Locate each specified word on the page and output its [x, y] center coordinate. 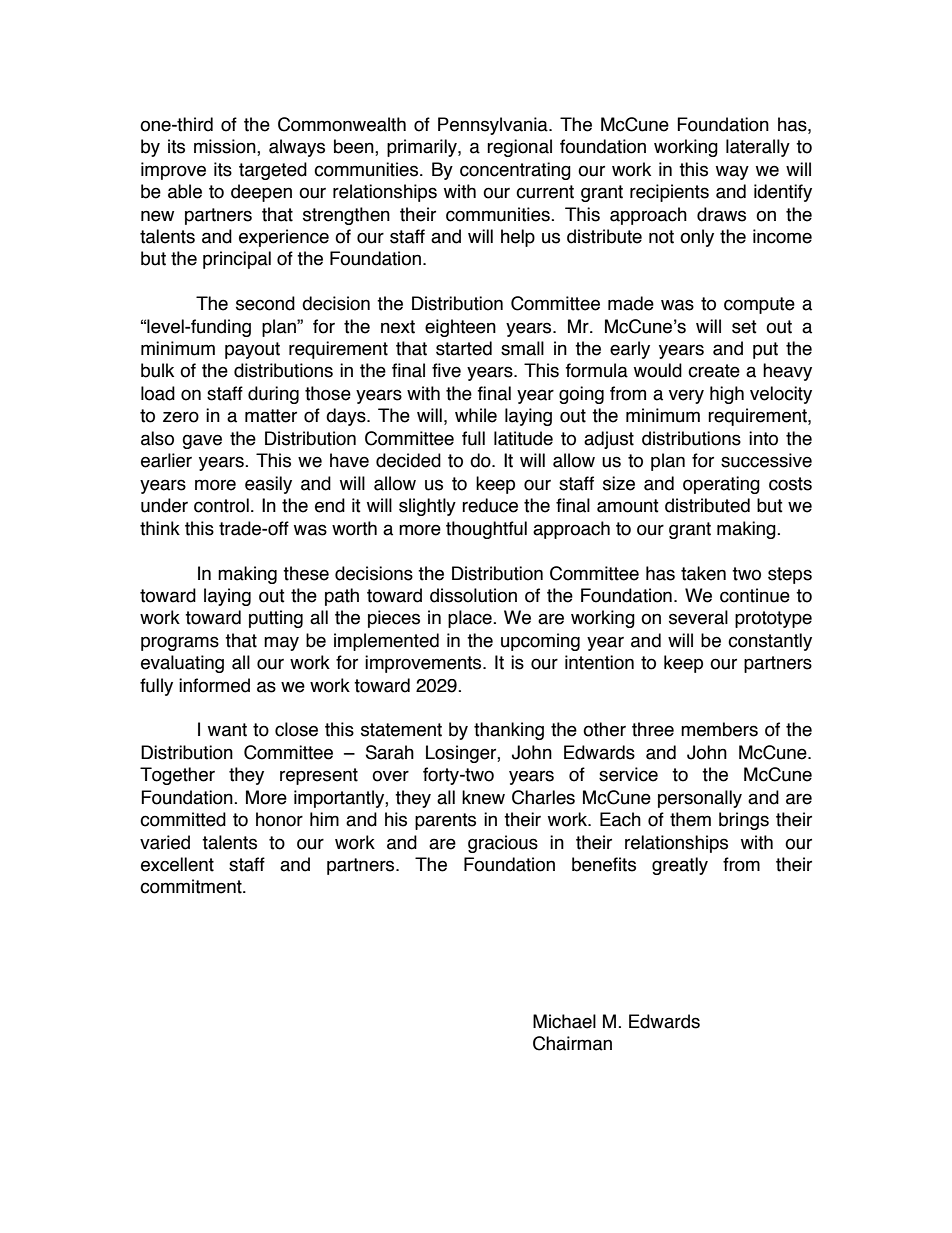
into [763, 438]
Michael [564, 1021]
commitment [192, 886]
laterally [758, 148]
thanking [509, 731]
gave [202, 441]
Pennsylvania [494, 126]
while [476, 415]
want [227, 730]
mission [226, 147]
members [719, 729]
